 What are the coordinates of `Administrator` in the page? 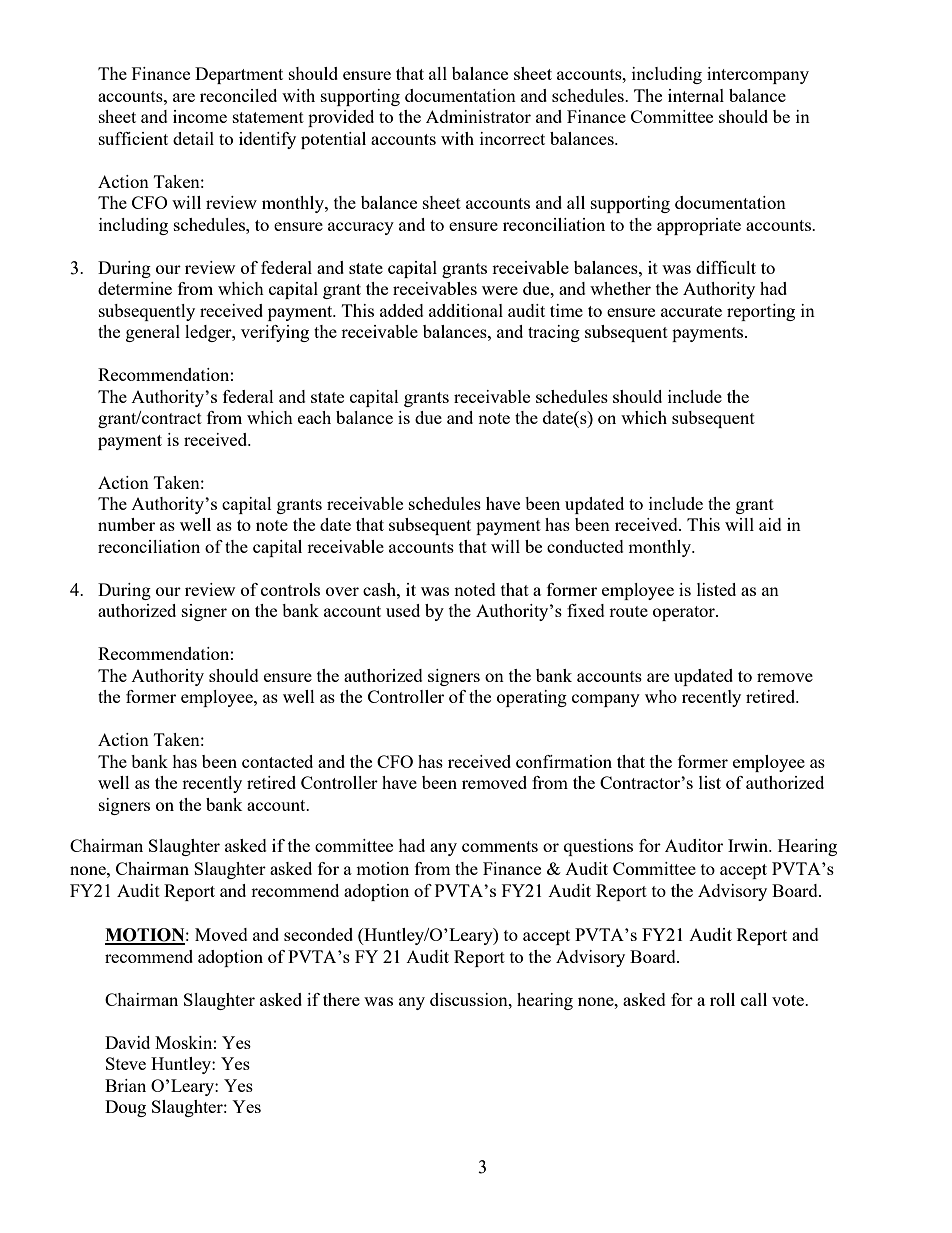 It's located at (478, 116).
